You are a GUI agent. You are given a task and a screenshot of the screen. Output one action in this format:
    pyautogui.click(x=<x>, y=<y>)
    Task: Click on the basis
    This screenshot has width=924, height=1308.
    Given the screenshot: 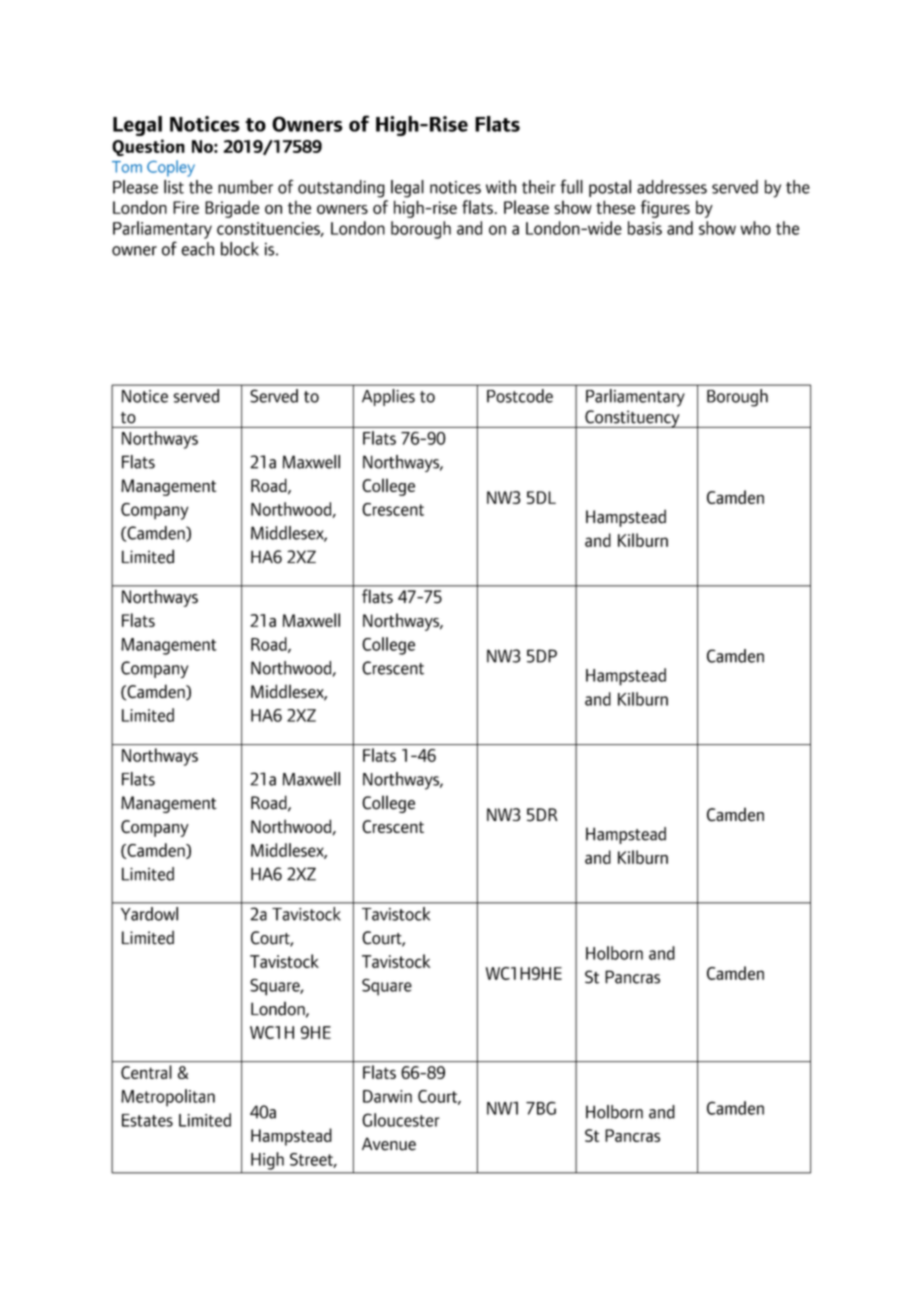 What is the action you would take?
    pyautogui.click(x=645, y=228)
